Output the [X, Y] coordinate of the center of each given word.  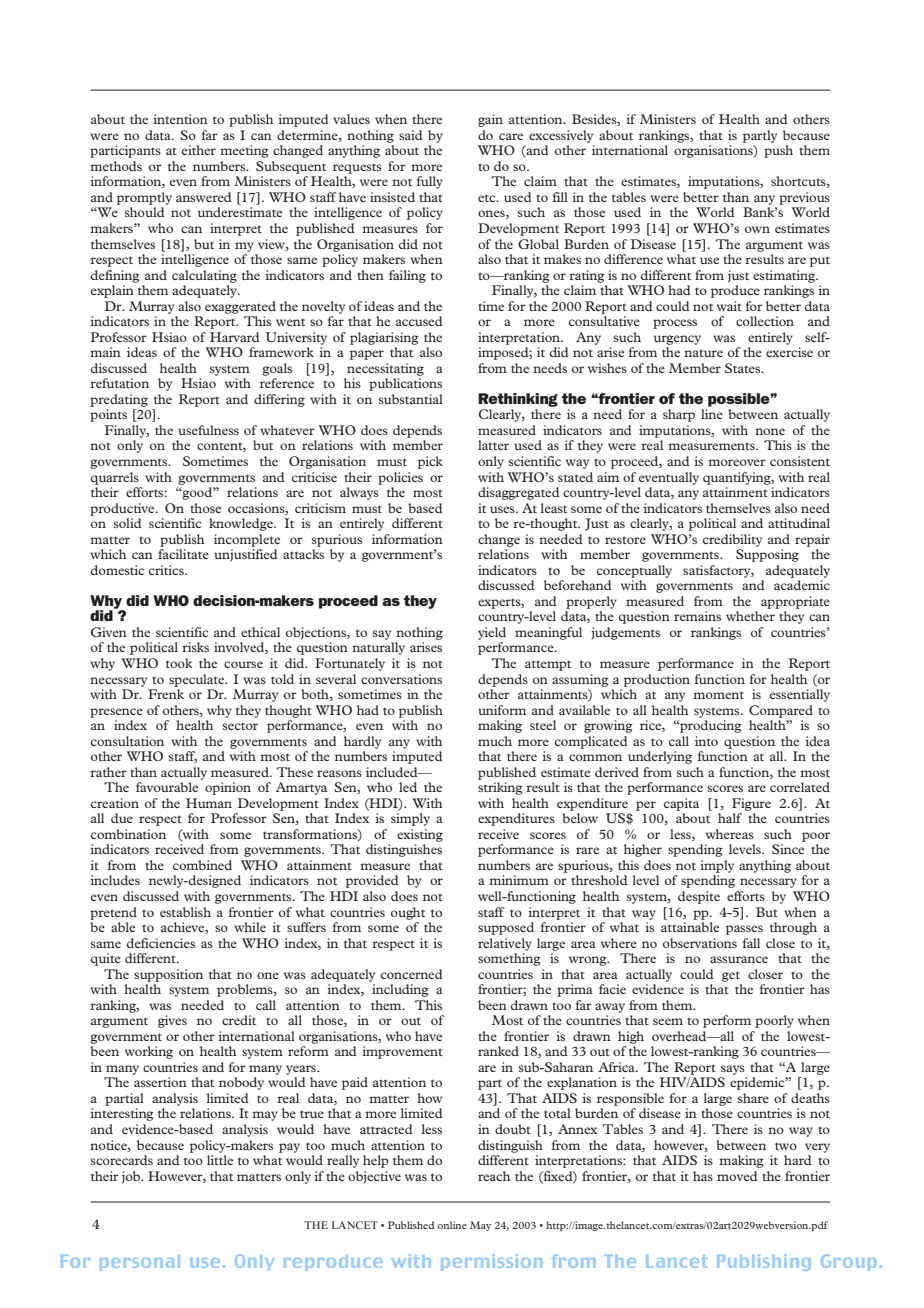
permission [491, 1262]
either [199, 150]
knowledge [242, 524]
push [778, 151]
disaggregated [519, 493]
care [511, 136]
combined [202, 865]
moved [737, 1176]
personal [140, 1263]
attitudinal [799, 523]
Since [788, 849]
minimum [519, 880]
